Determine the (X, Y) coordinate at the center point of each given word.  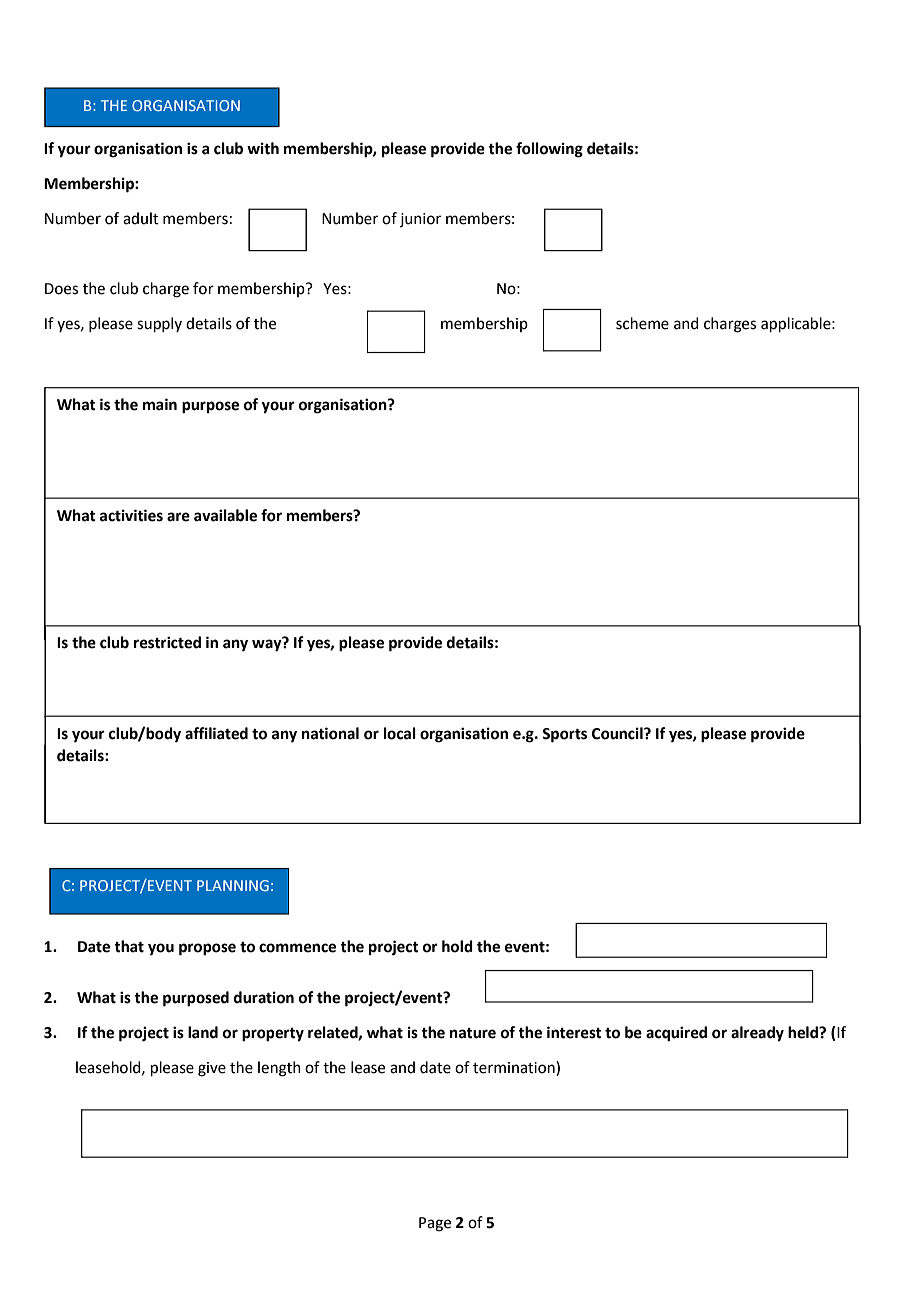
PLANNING (233, 885)
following (549, 150)
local (400, 733)
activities (131, 515)
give (212, 1069)
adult (141, 218)
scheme (642, 323)
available (225, 515)
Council (618, 733)
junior (420, 220)
